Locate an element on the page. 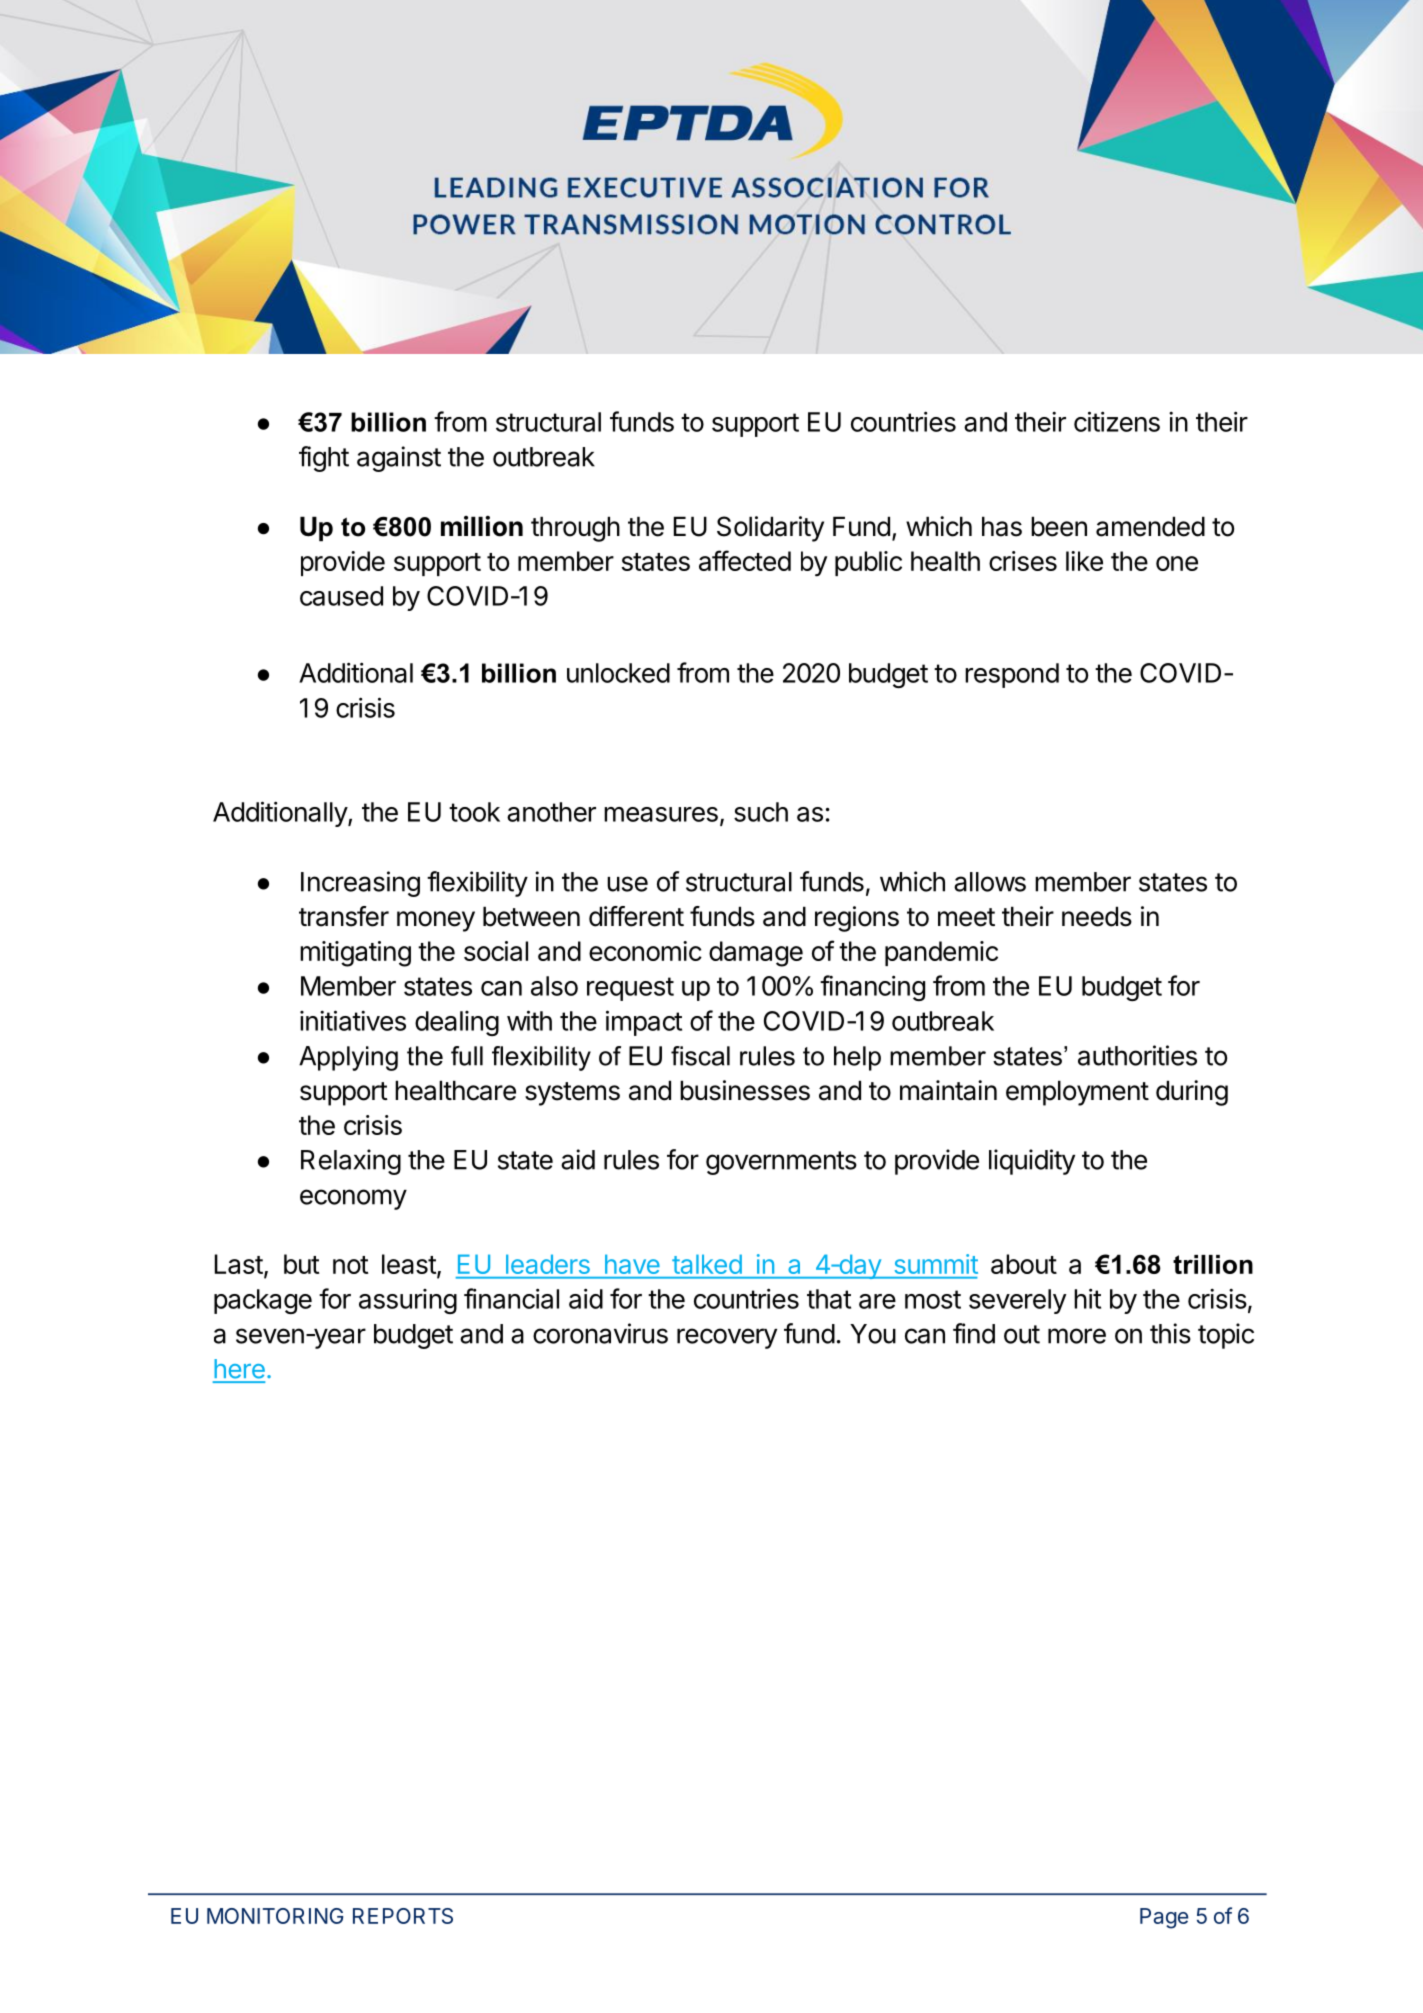 This page has width=1423, height=2013. liquidity is located at coordinates (1032, 1162).
